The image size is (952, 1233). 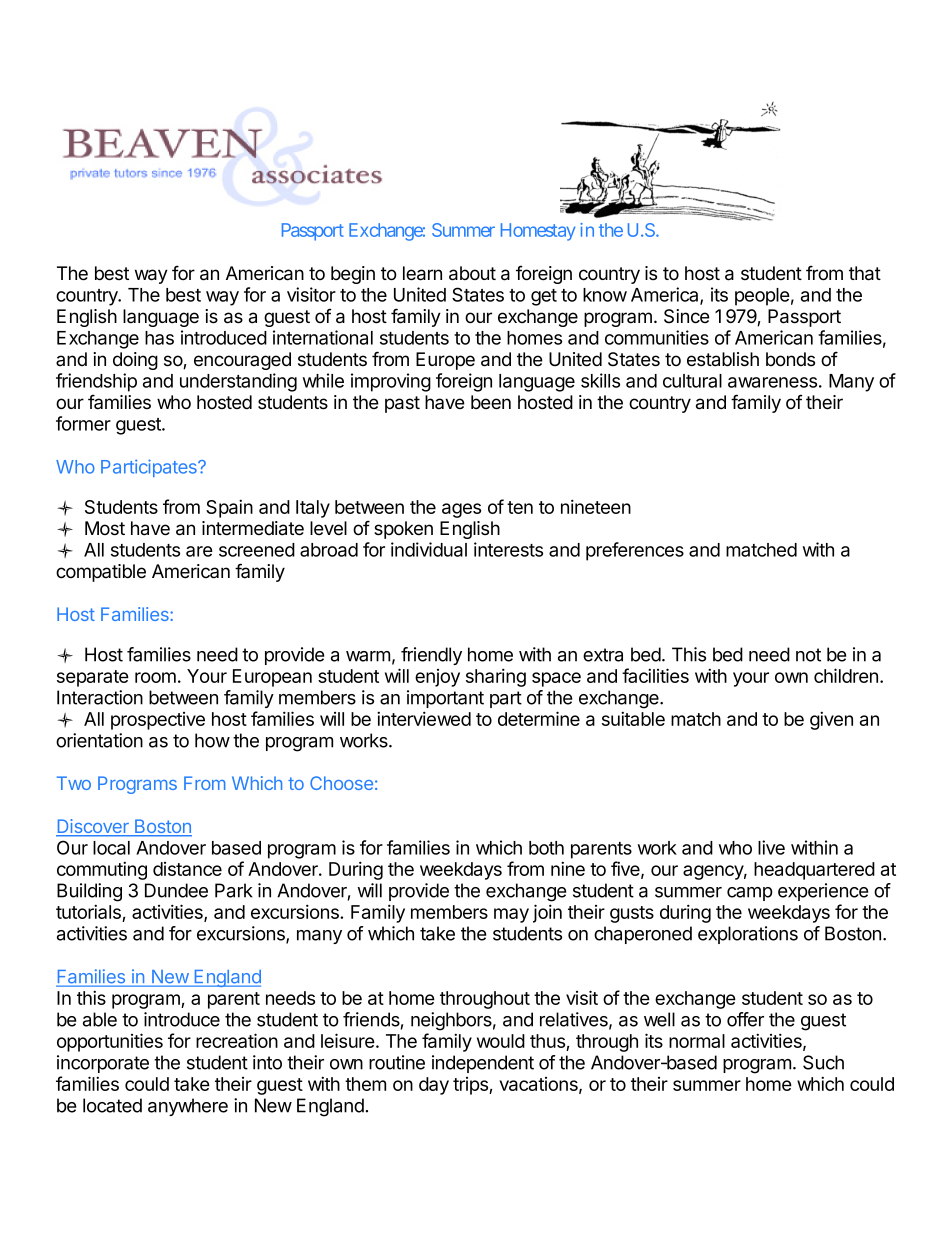 I want to click on trips, so click(x=471, y=1086).
